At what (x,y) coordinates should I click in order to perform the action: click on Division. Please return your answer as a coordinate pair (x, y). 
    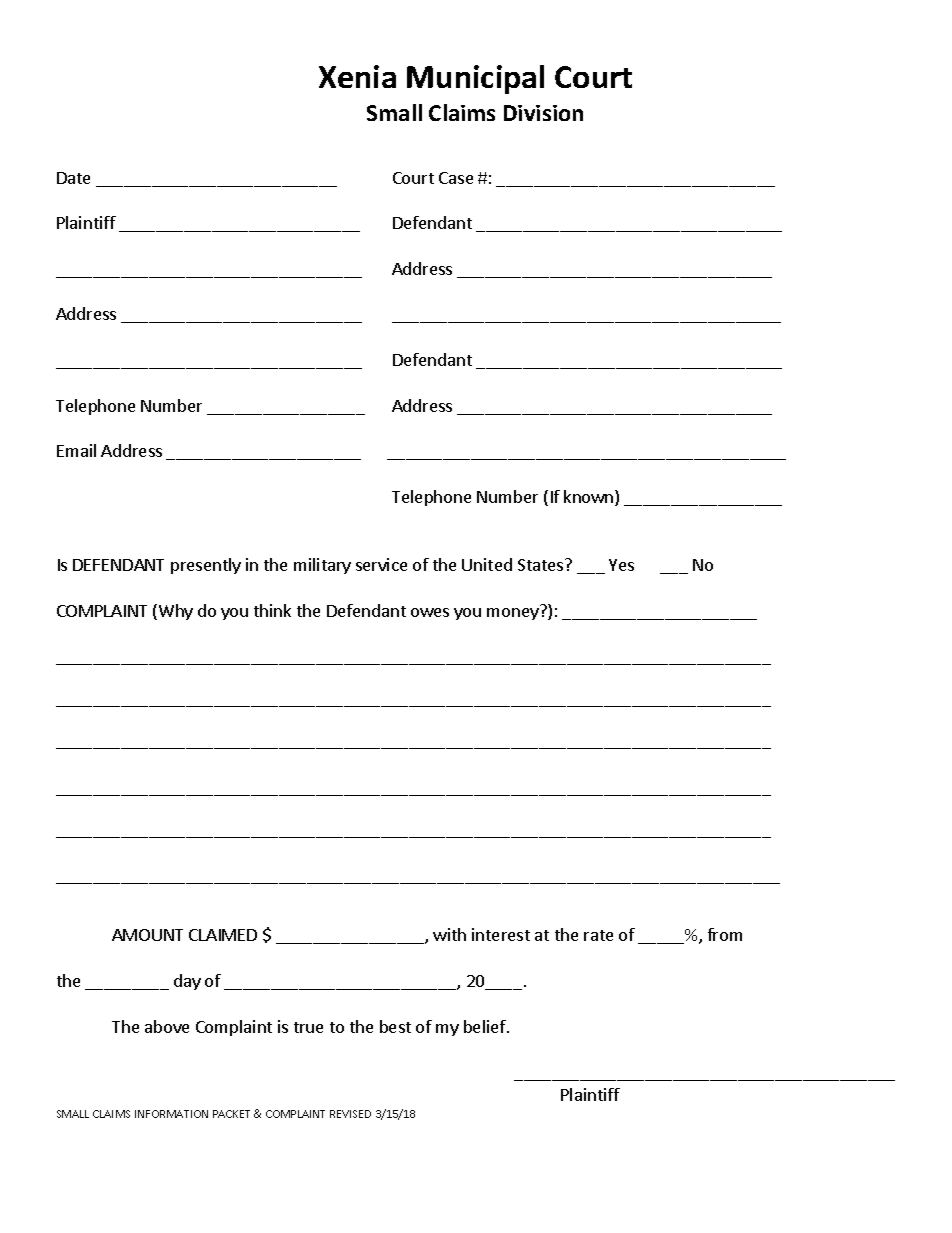
    Looking at the image, I should click on (543, 113).
